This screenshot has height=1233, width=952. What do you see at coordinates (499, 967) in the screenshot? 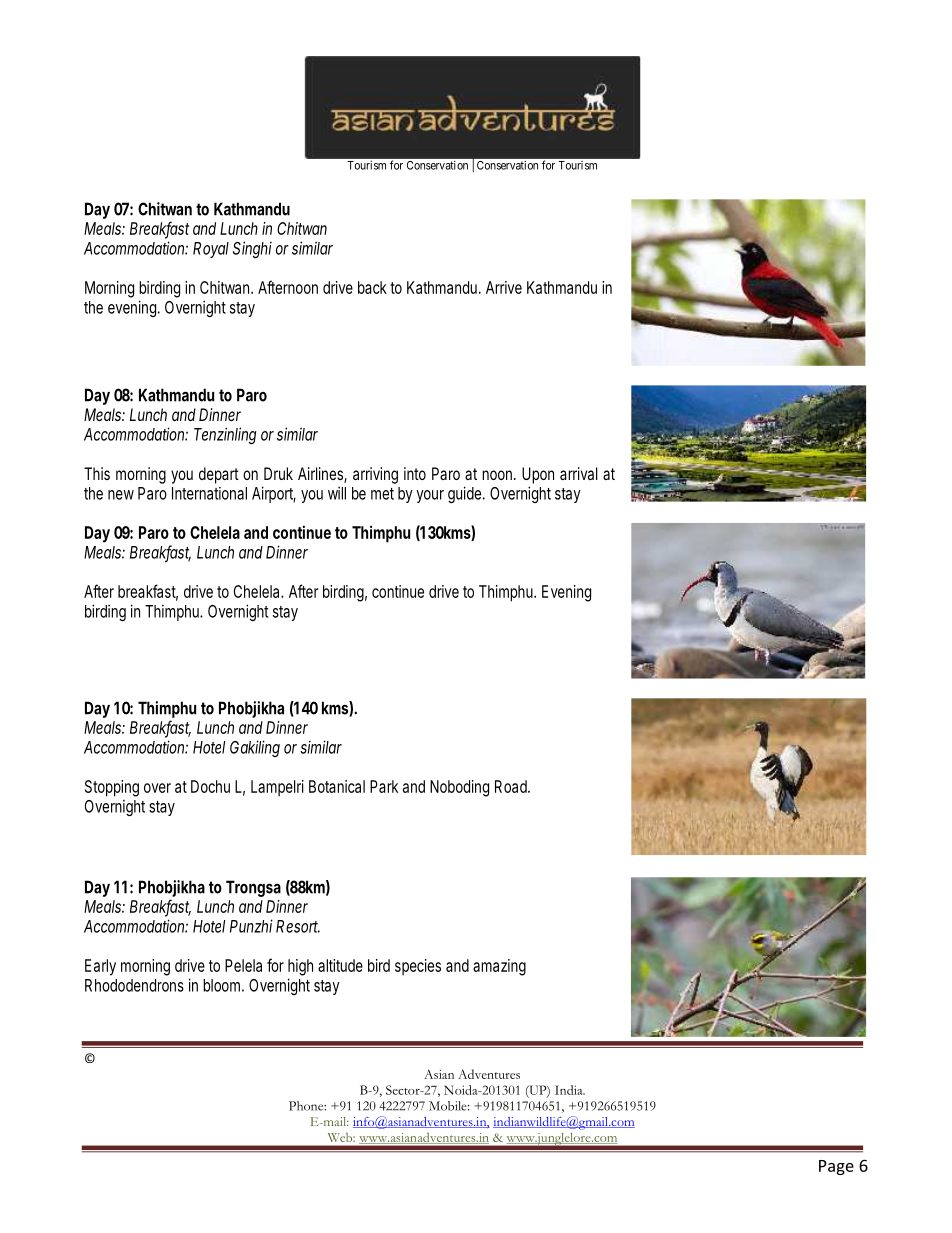
I see `amazing` at bounding box center [499, 967].
